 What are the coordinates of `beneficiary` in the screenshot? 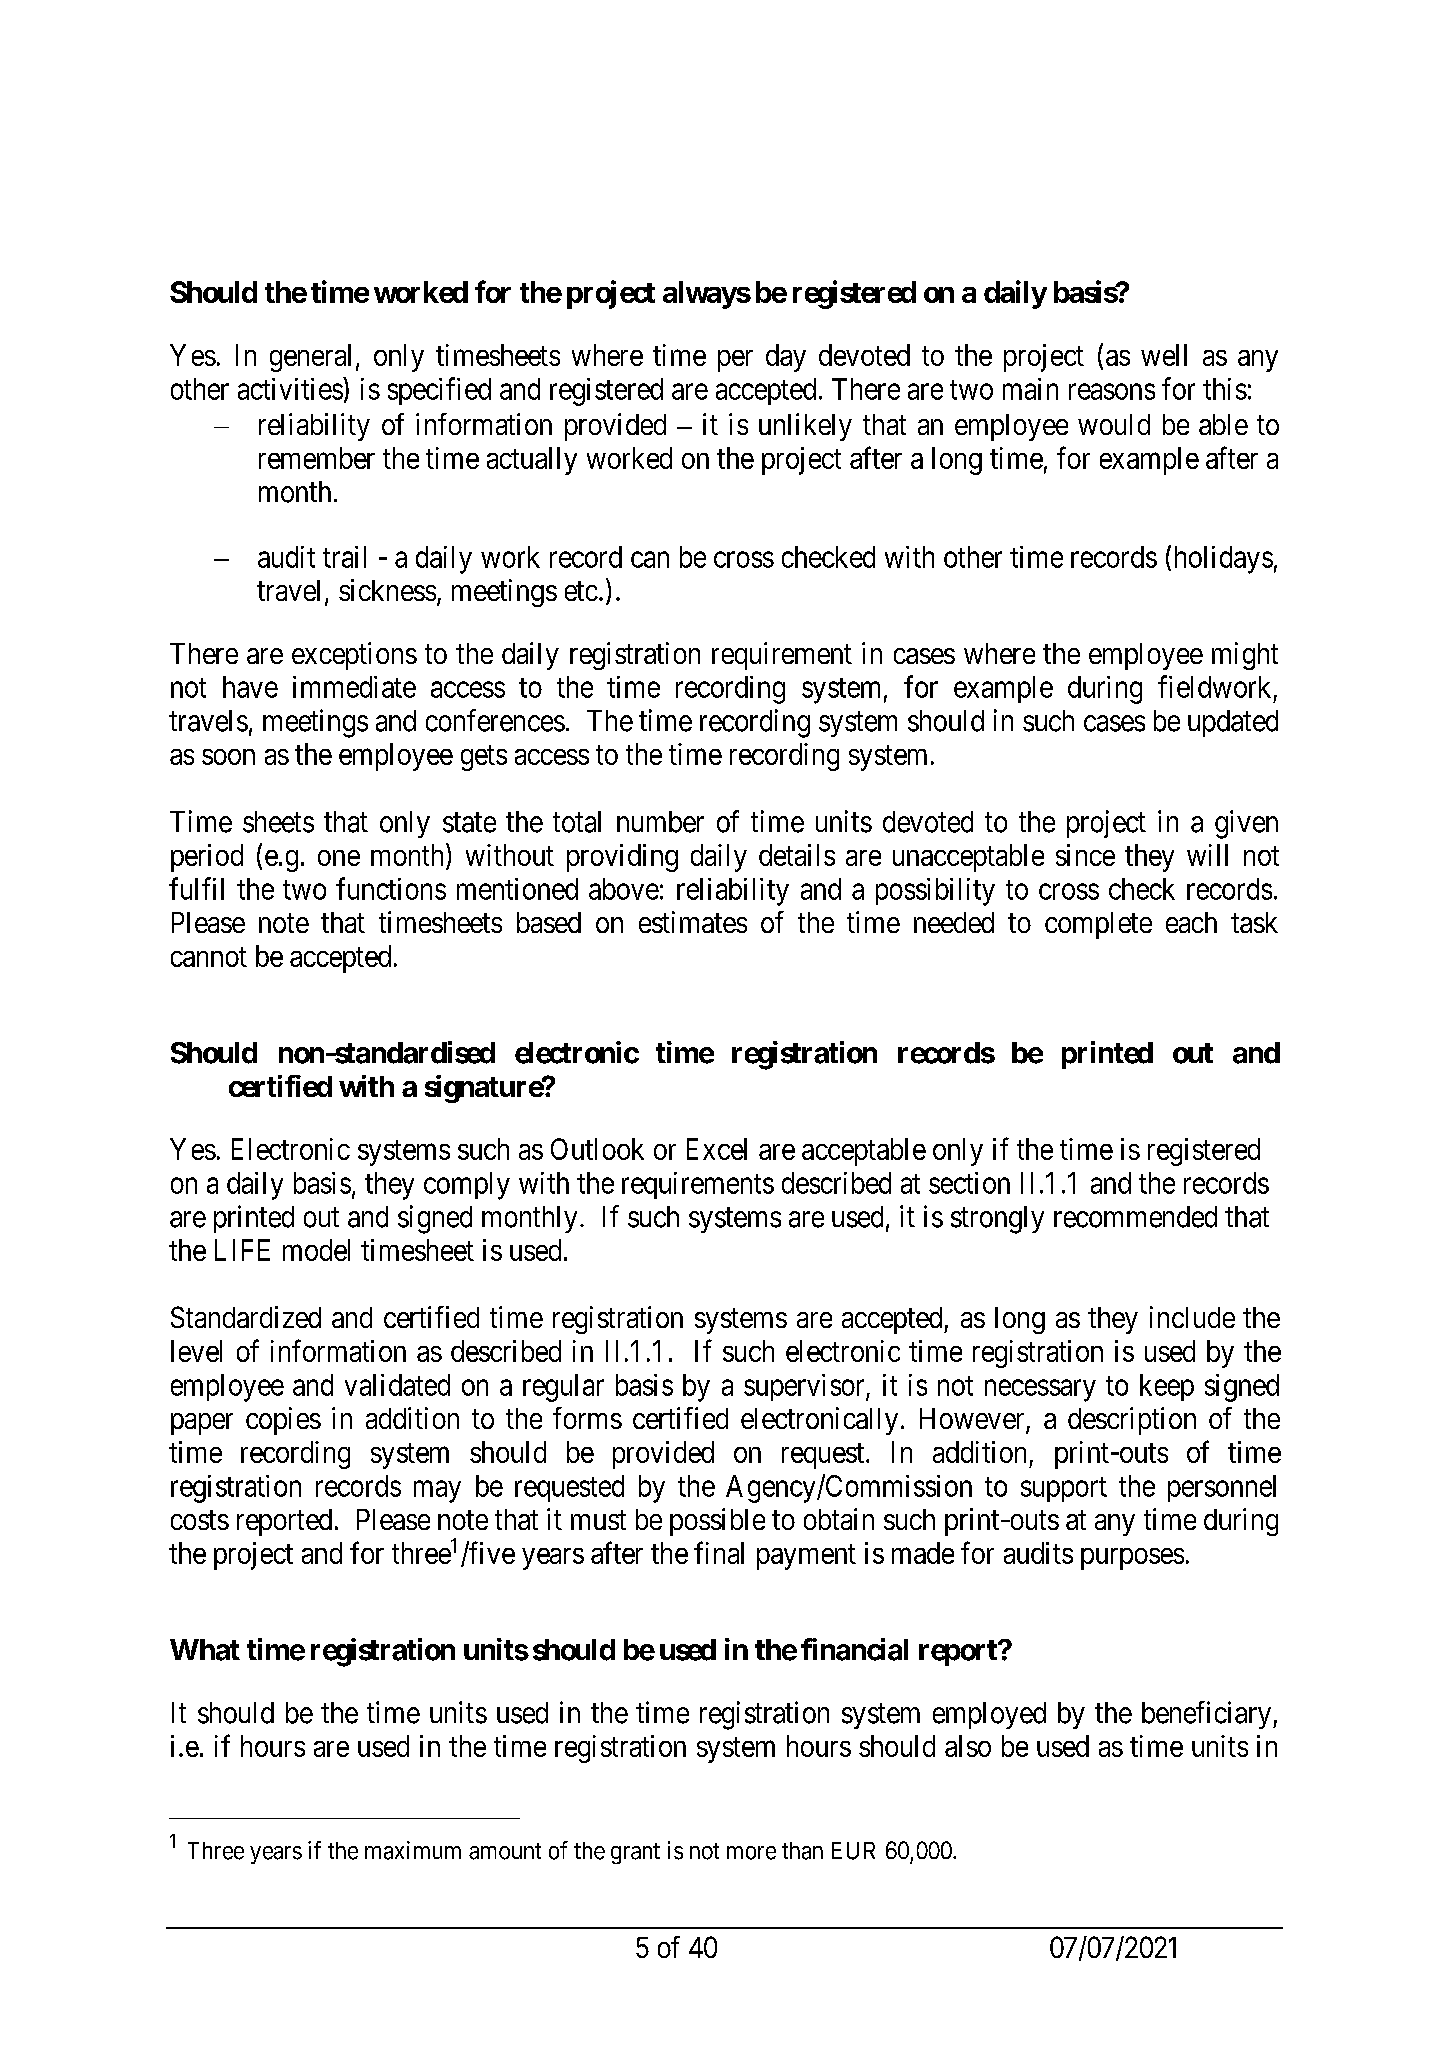 It's located at (1208, 1715).
